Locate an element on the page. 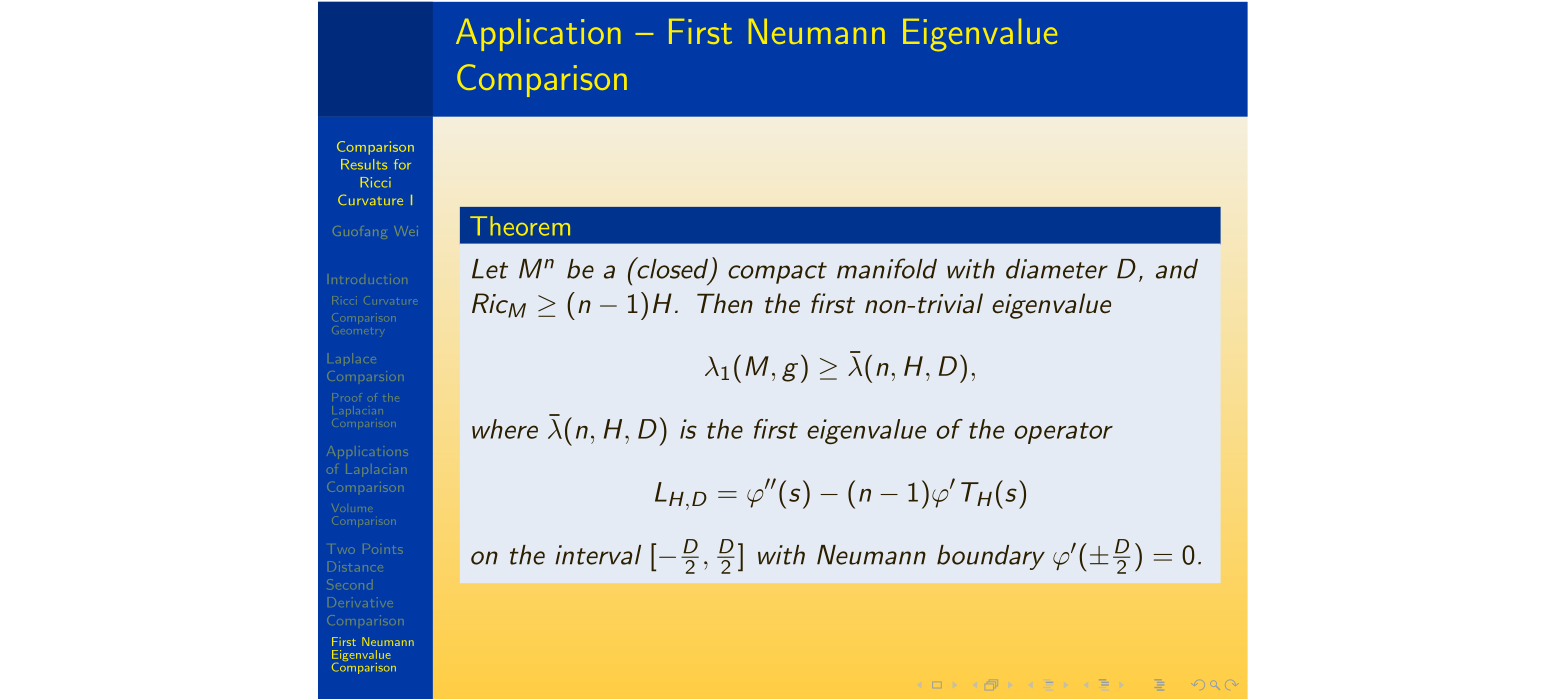  operator is located at coordinates (1064, 433).
